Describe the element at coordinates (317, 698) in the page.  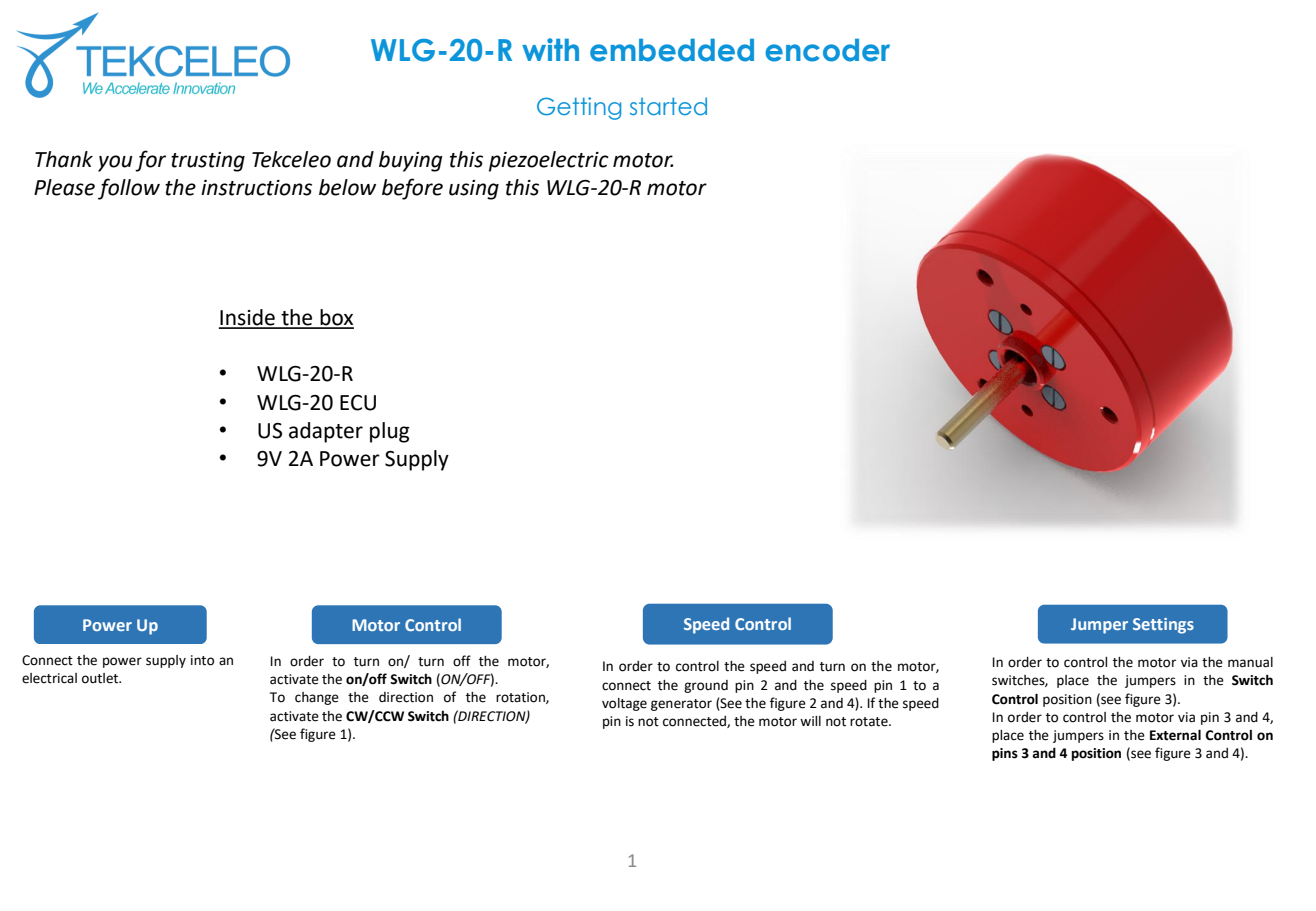
I see `change` at that location.
